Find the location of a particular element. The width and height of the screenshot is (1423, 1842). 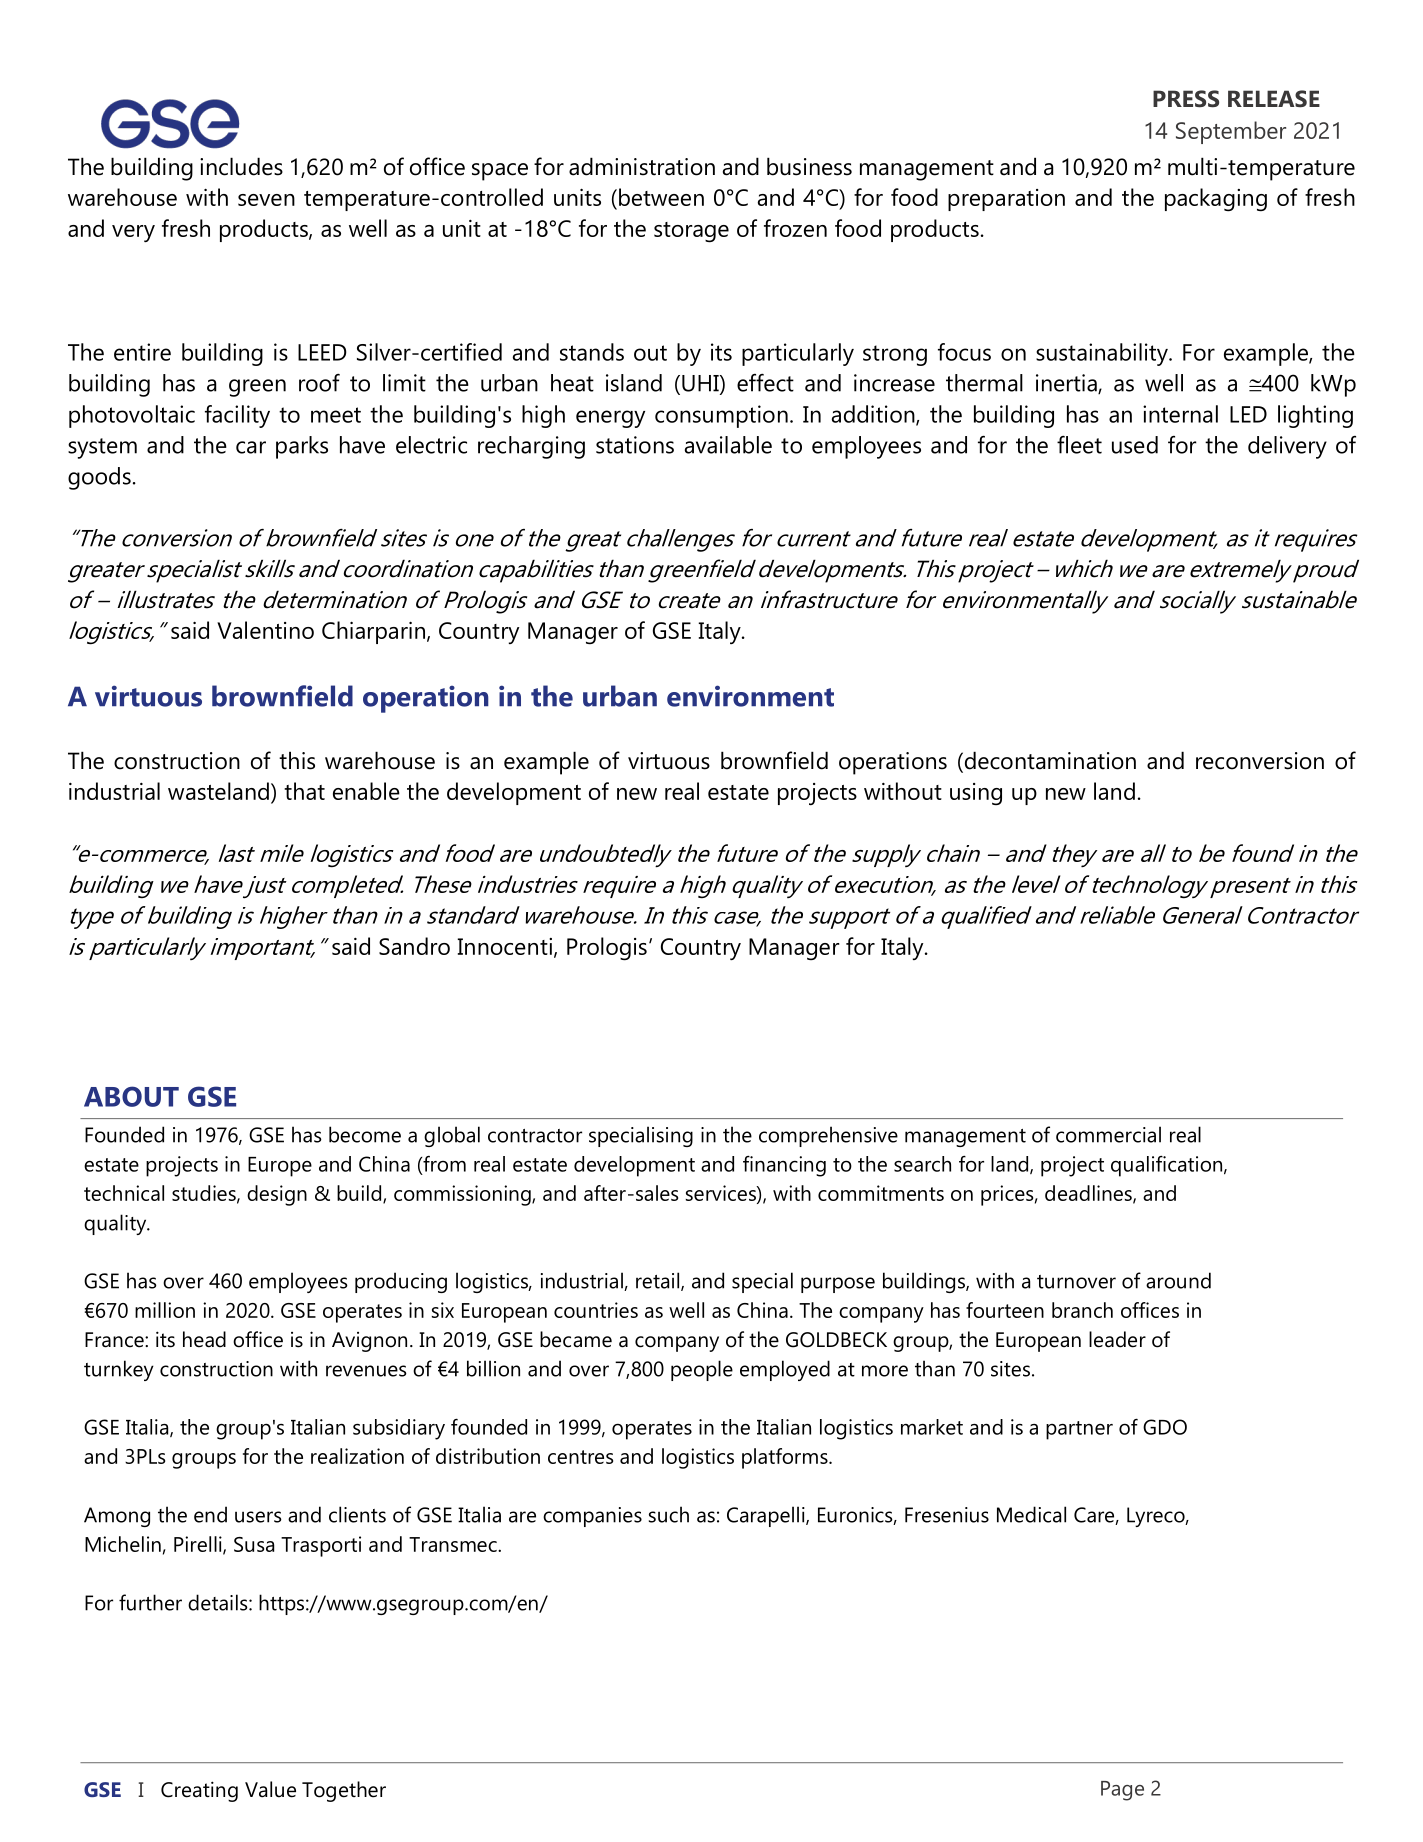

used is located at coordinates (1135, 445).
